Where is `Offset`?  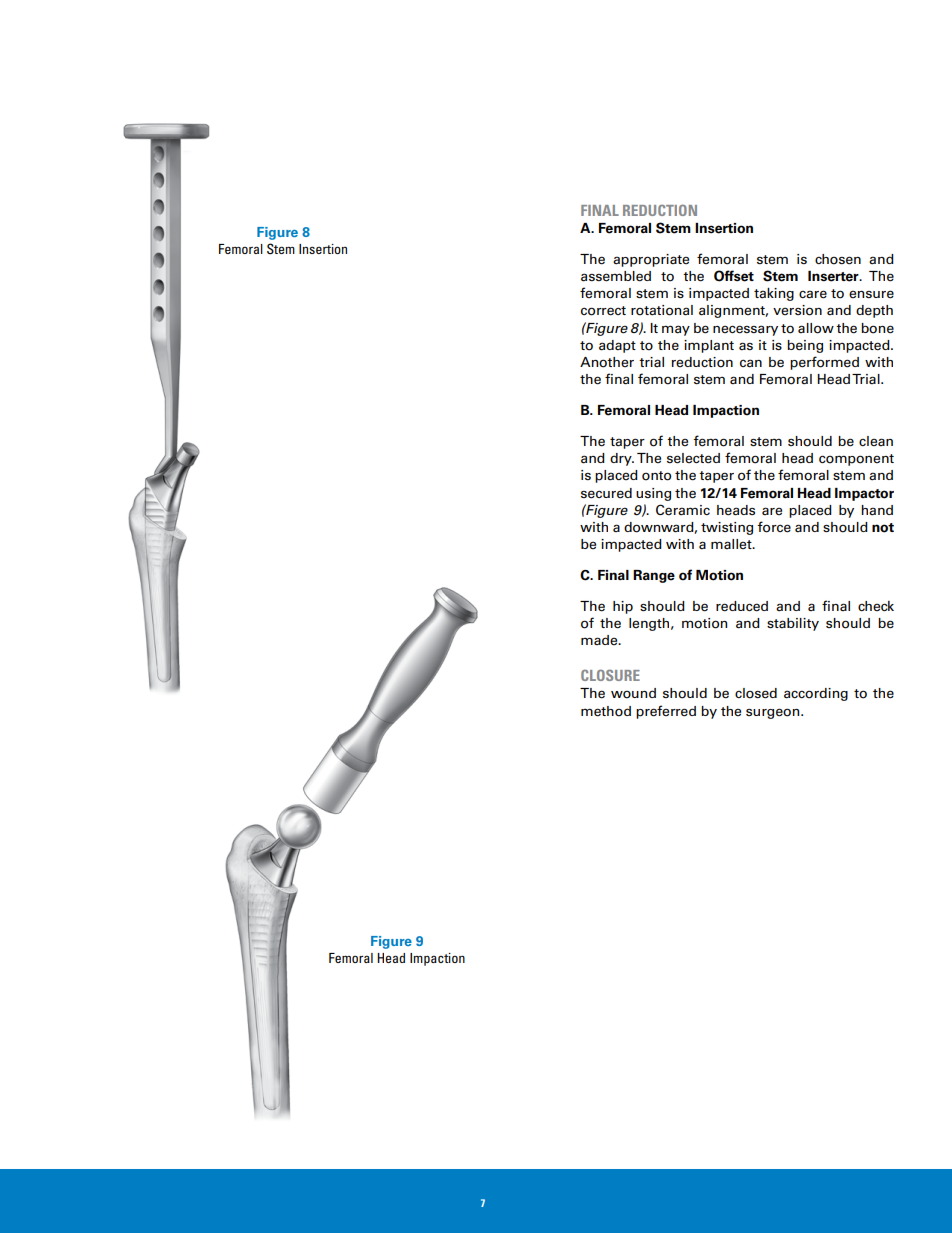
Offset is located at coordinates (734, 276).
